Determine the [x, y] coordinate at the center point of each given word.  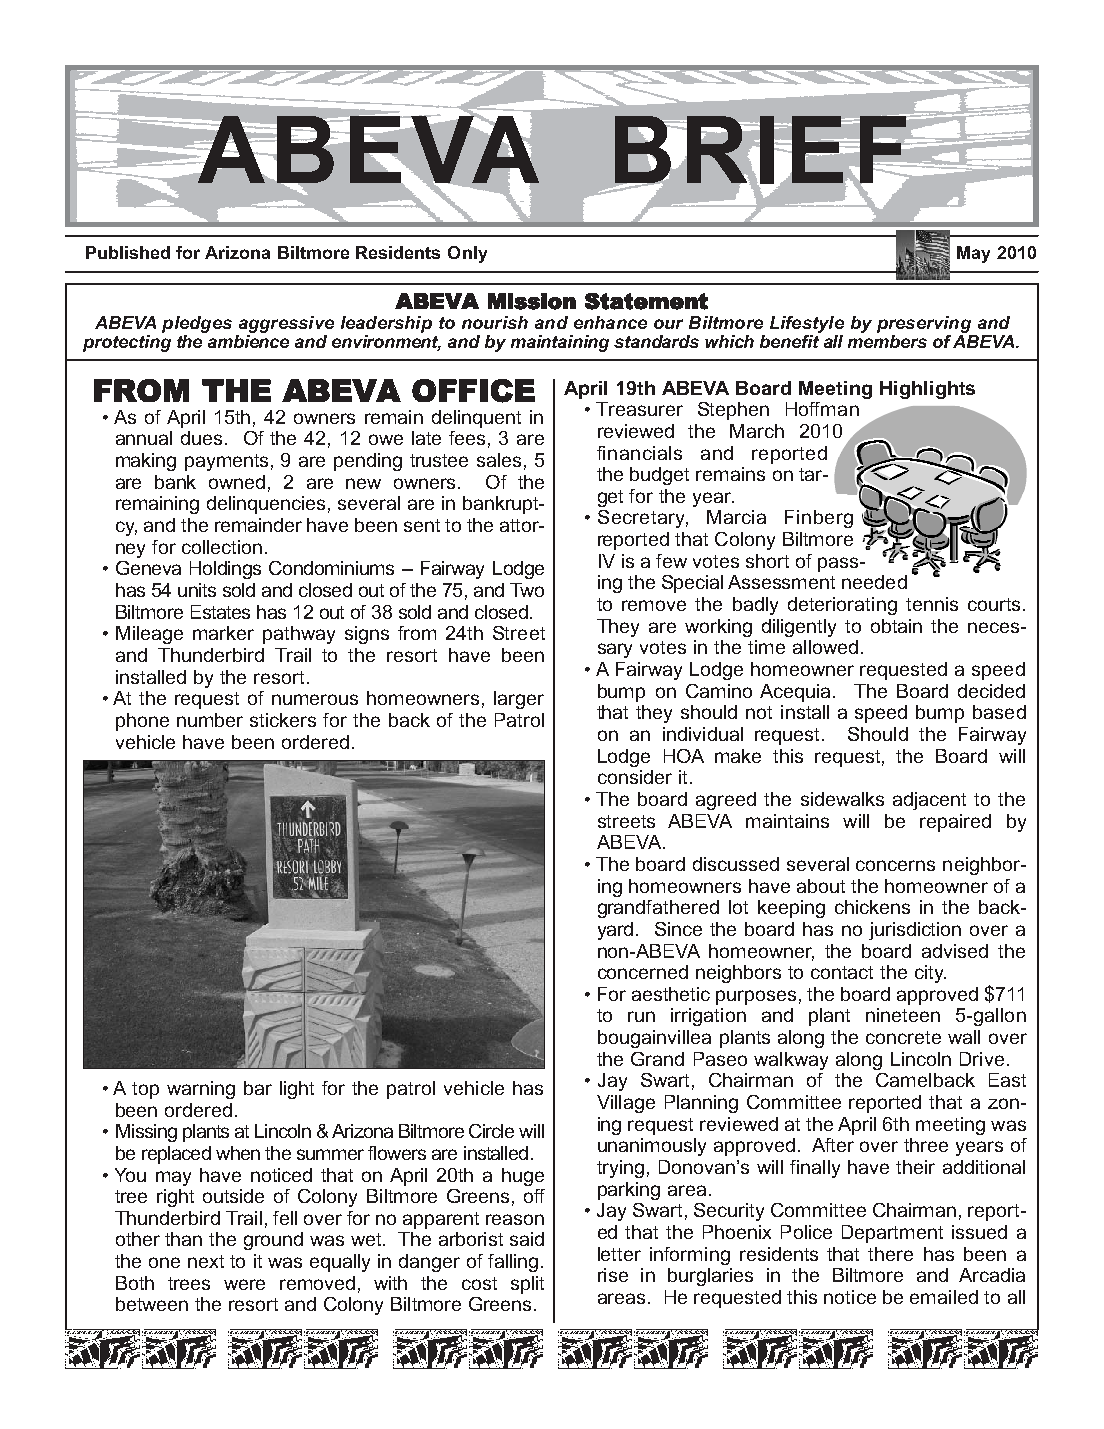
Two [527, 590]
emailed [944, 1297]
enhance [610, 322]
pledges [197, 324]
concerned [643, 972]
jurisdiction [915, 931]
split [527, 1285]
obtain [896, 626]
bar [258, 1088]
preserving [924, 324]
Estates [220, 612]
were [244, 1284]
